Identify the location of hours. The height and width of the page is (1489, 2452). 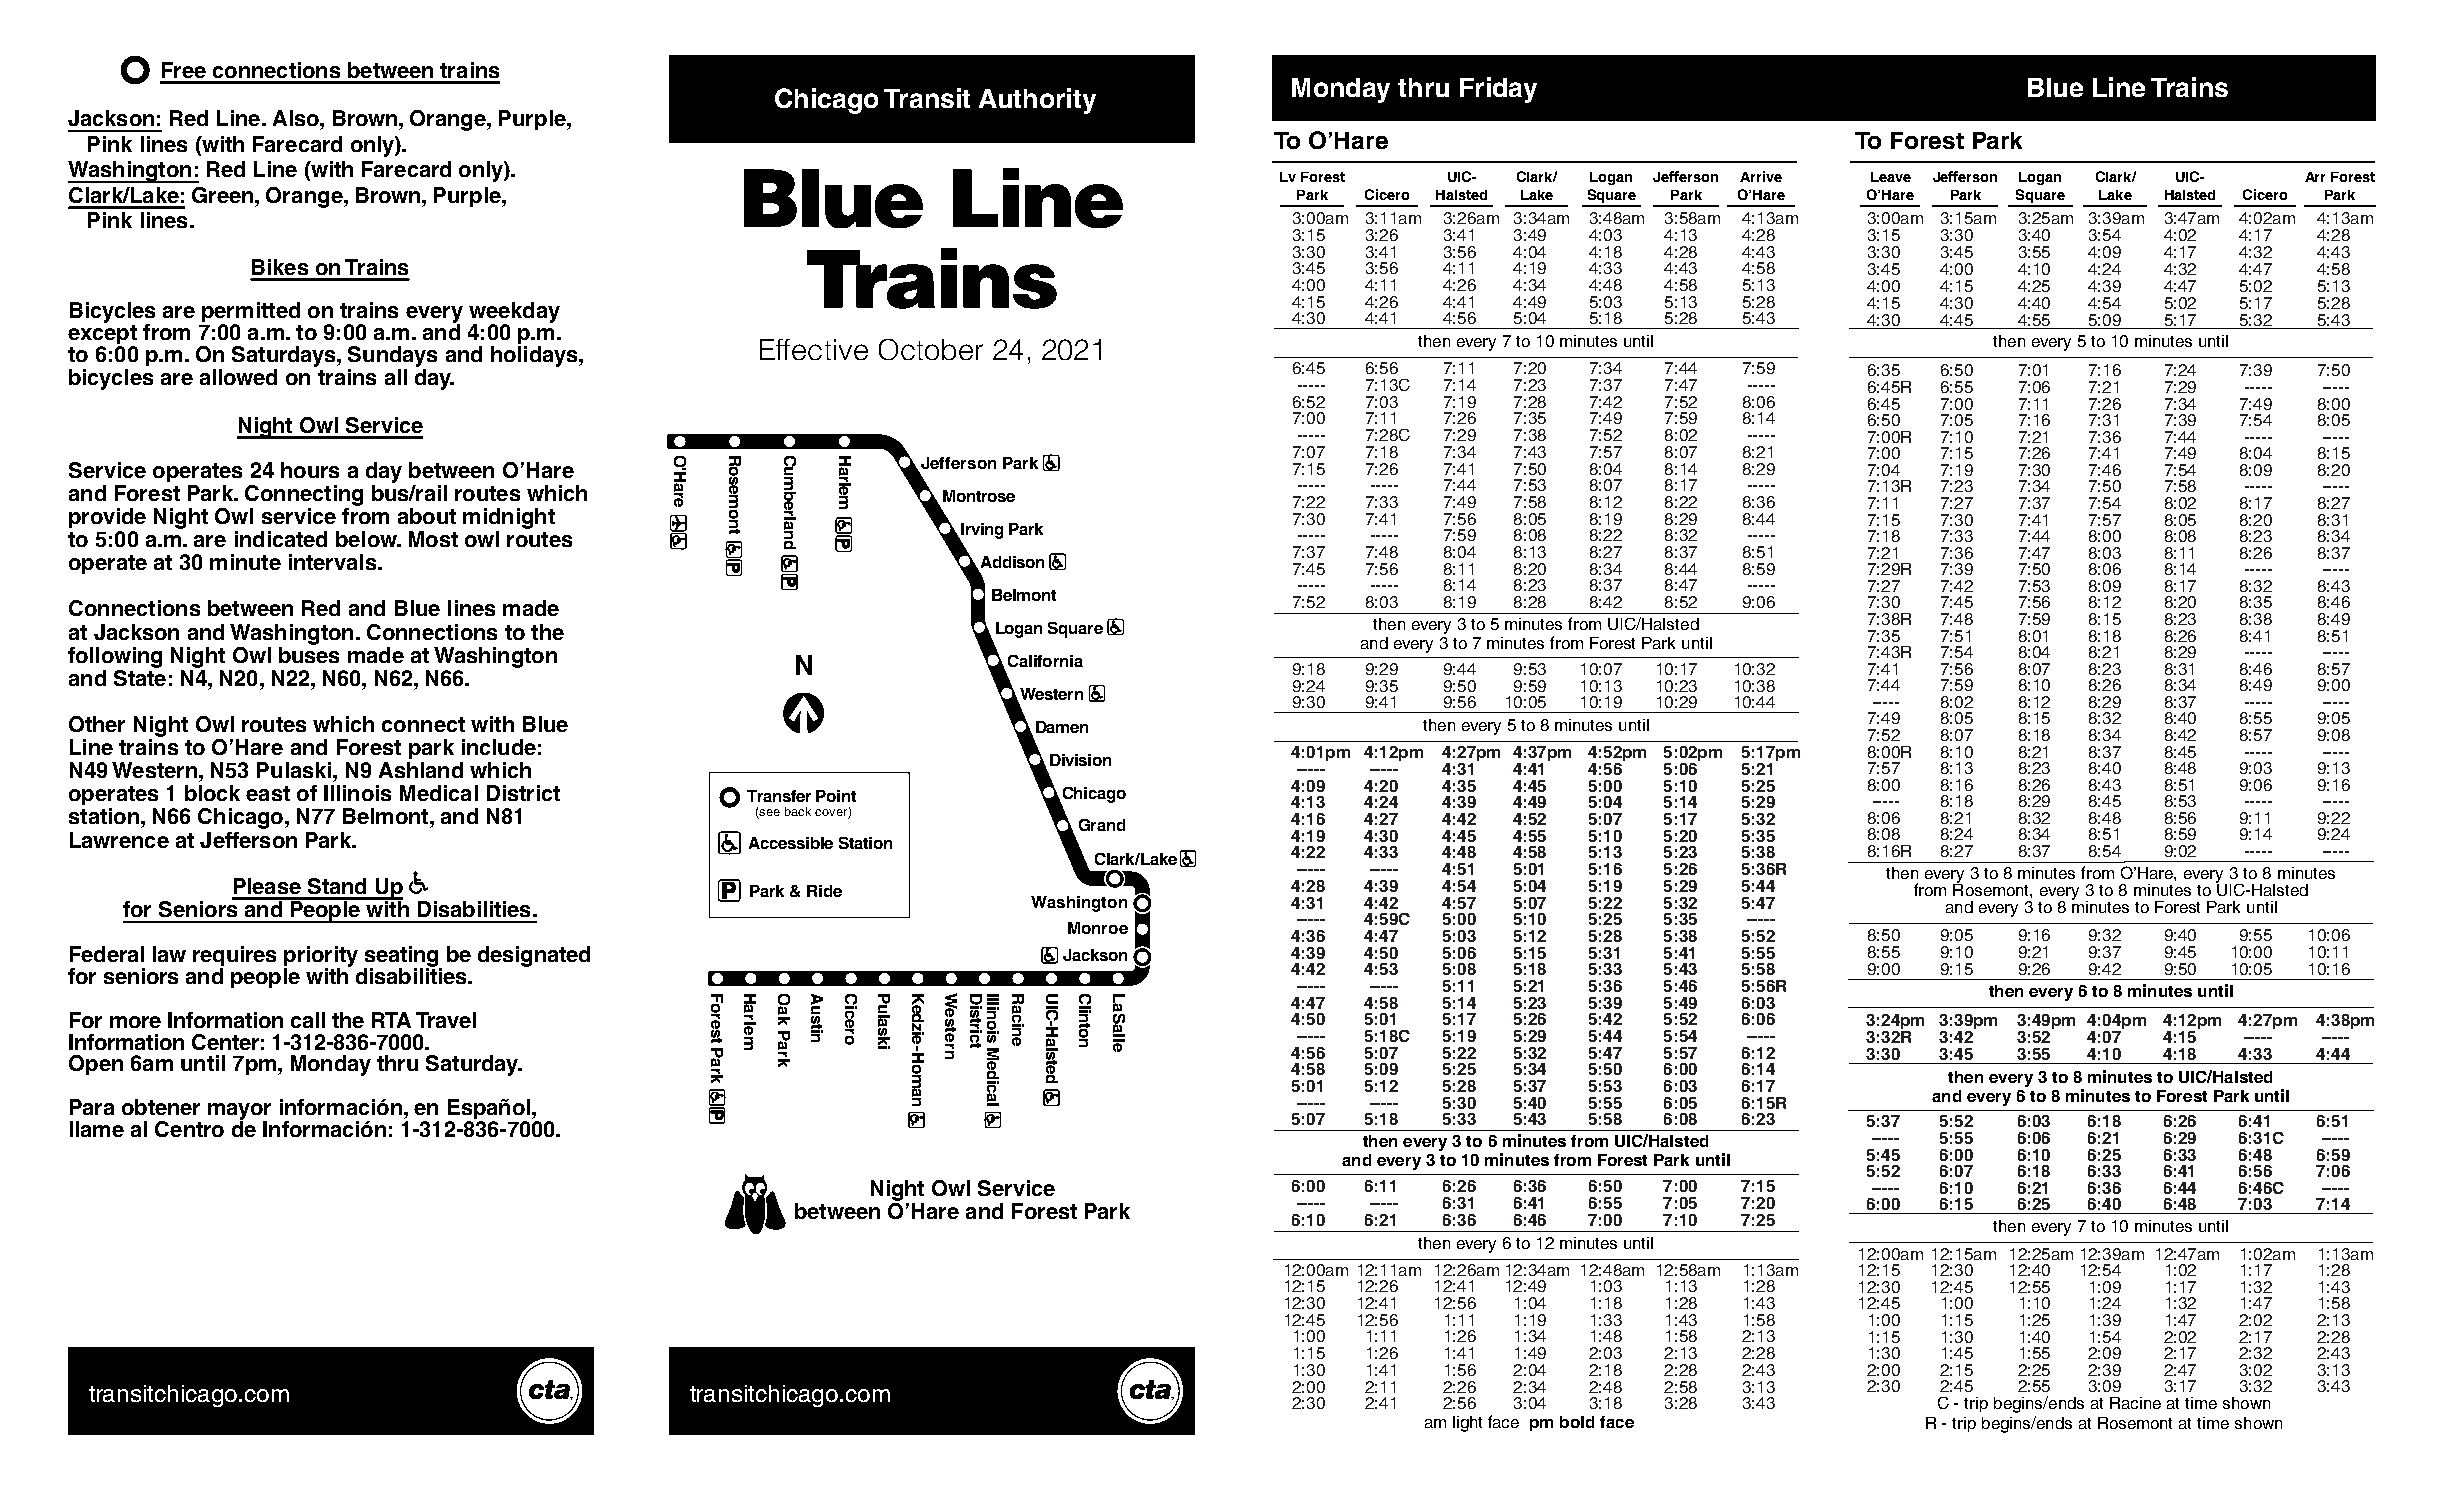
(310, 470).
